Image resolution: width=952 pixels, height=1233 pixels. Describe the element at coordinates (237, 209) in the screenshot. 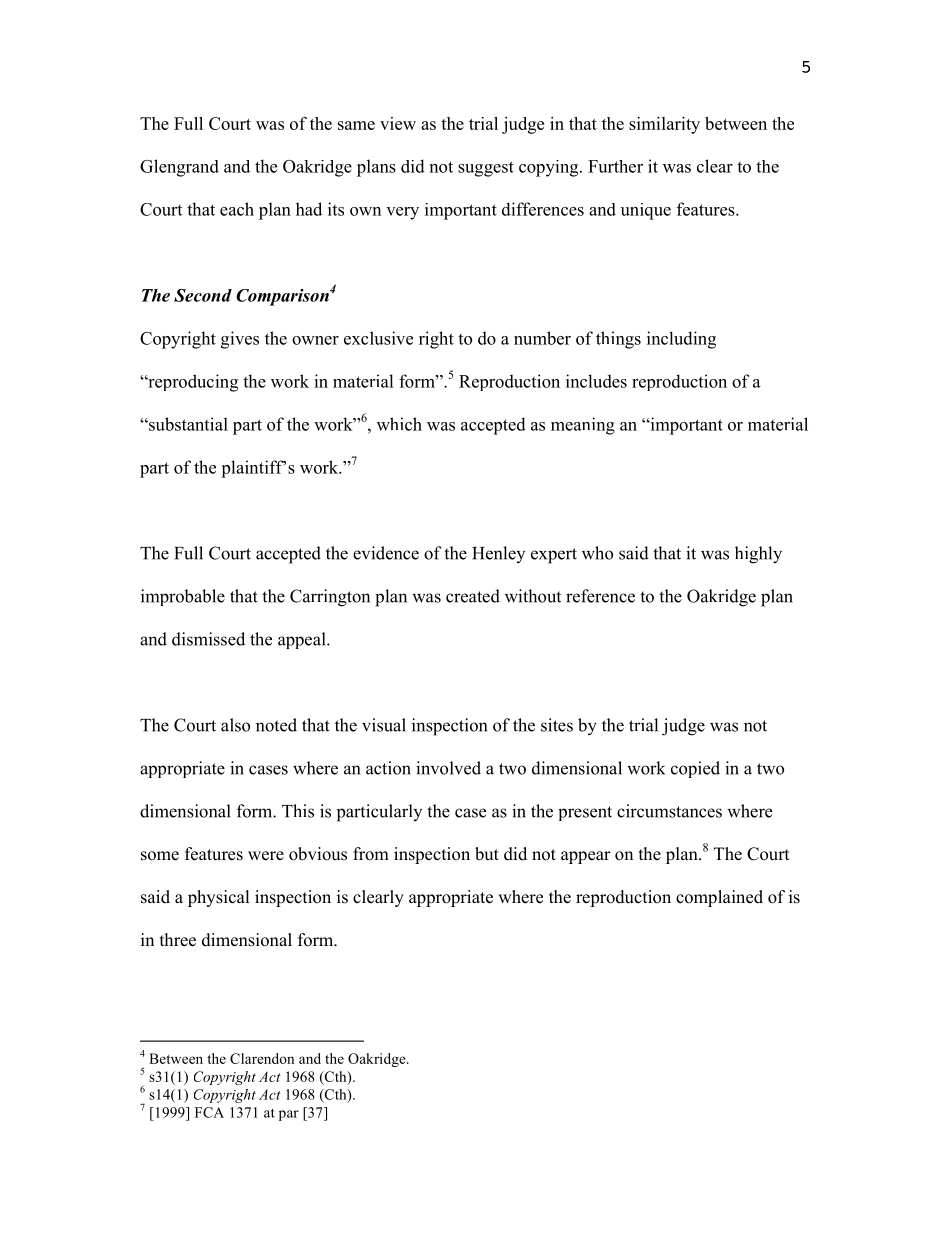

I see `each` at that location.
